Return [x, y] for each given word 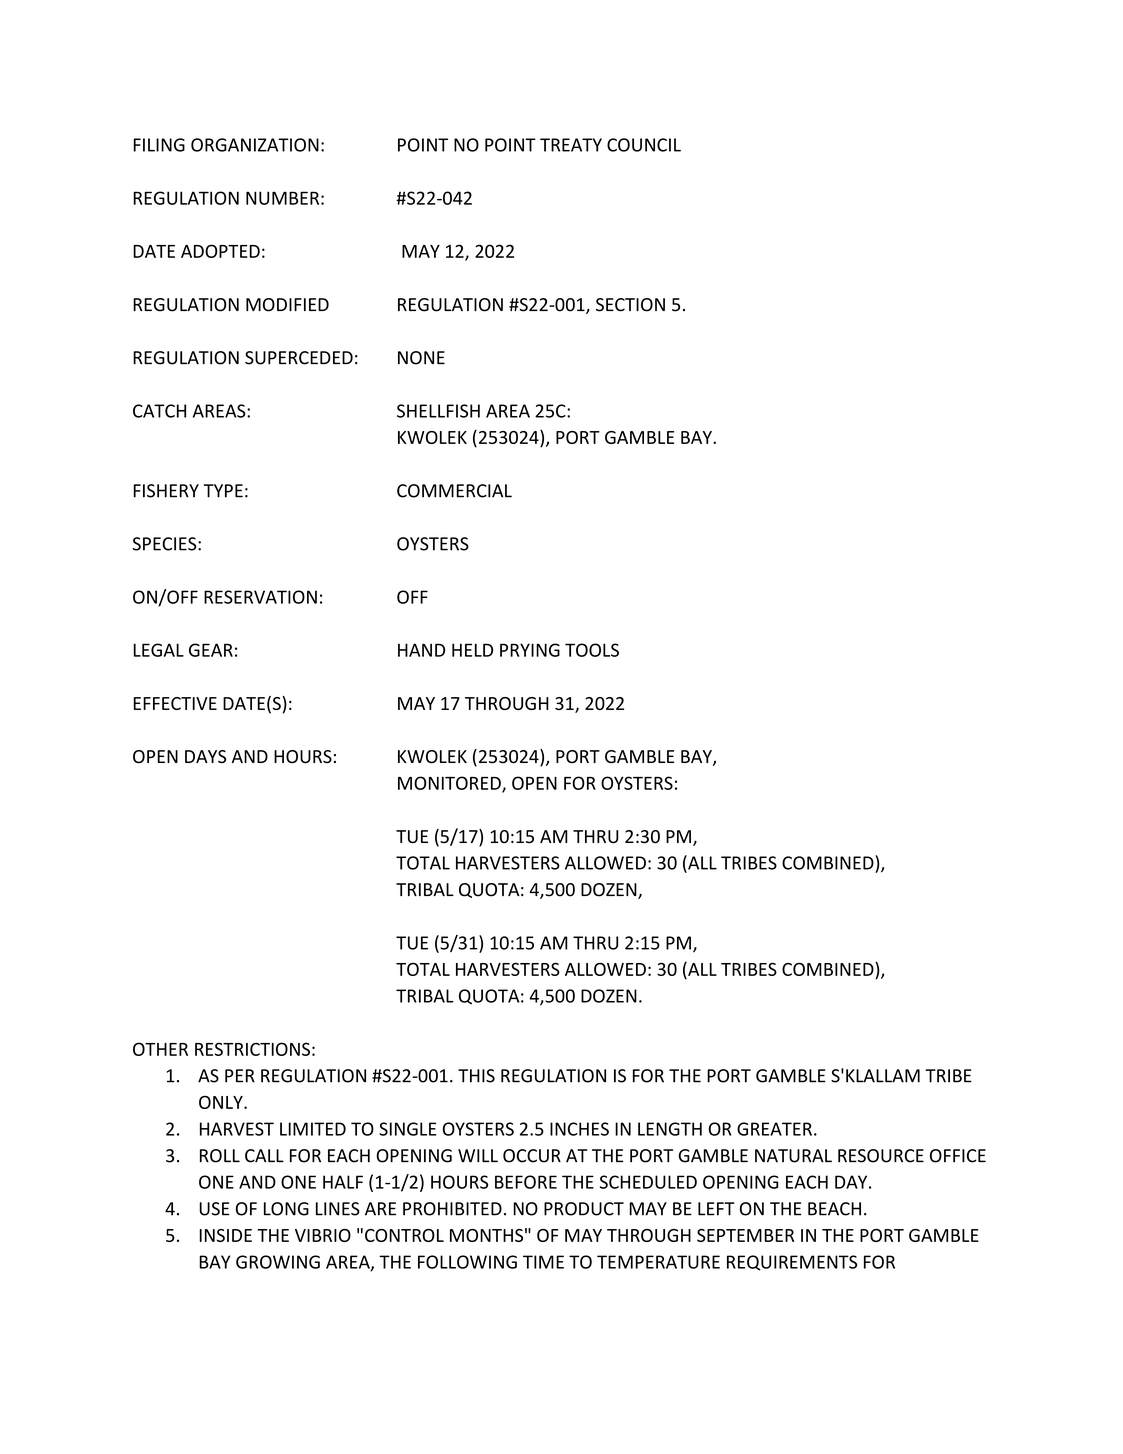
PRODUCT [584, 1209]
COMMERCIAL [454, 491]
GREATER [774, 1129]
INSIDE [226, 1235]
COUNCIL [644, 145]
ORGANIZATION [255, 145]
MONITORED [450, 784]
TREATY [571, 145]
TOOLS [592, 650]
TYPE [223, 491]
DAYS [205, 757]
